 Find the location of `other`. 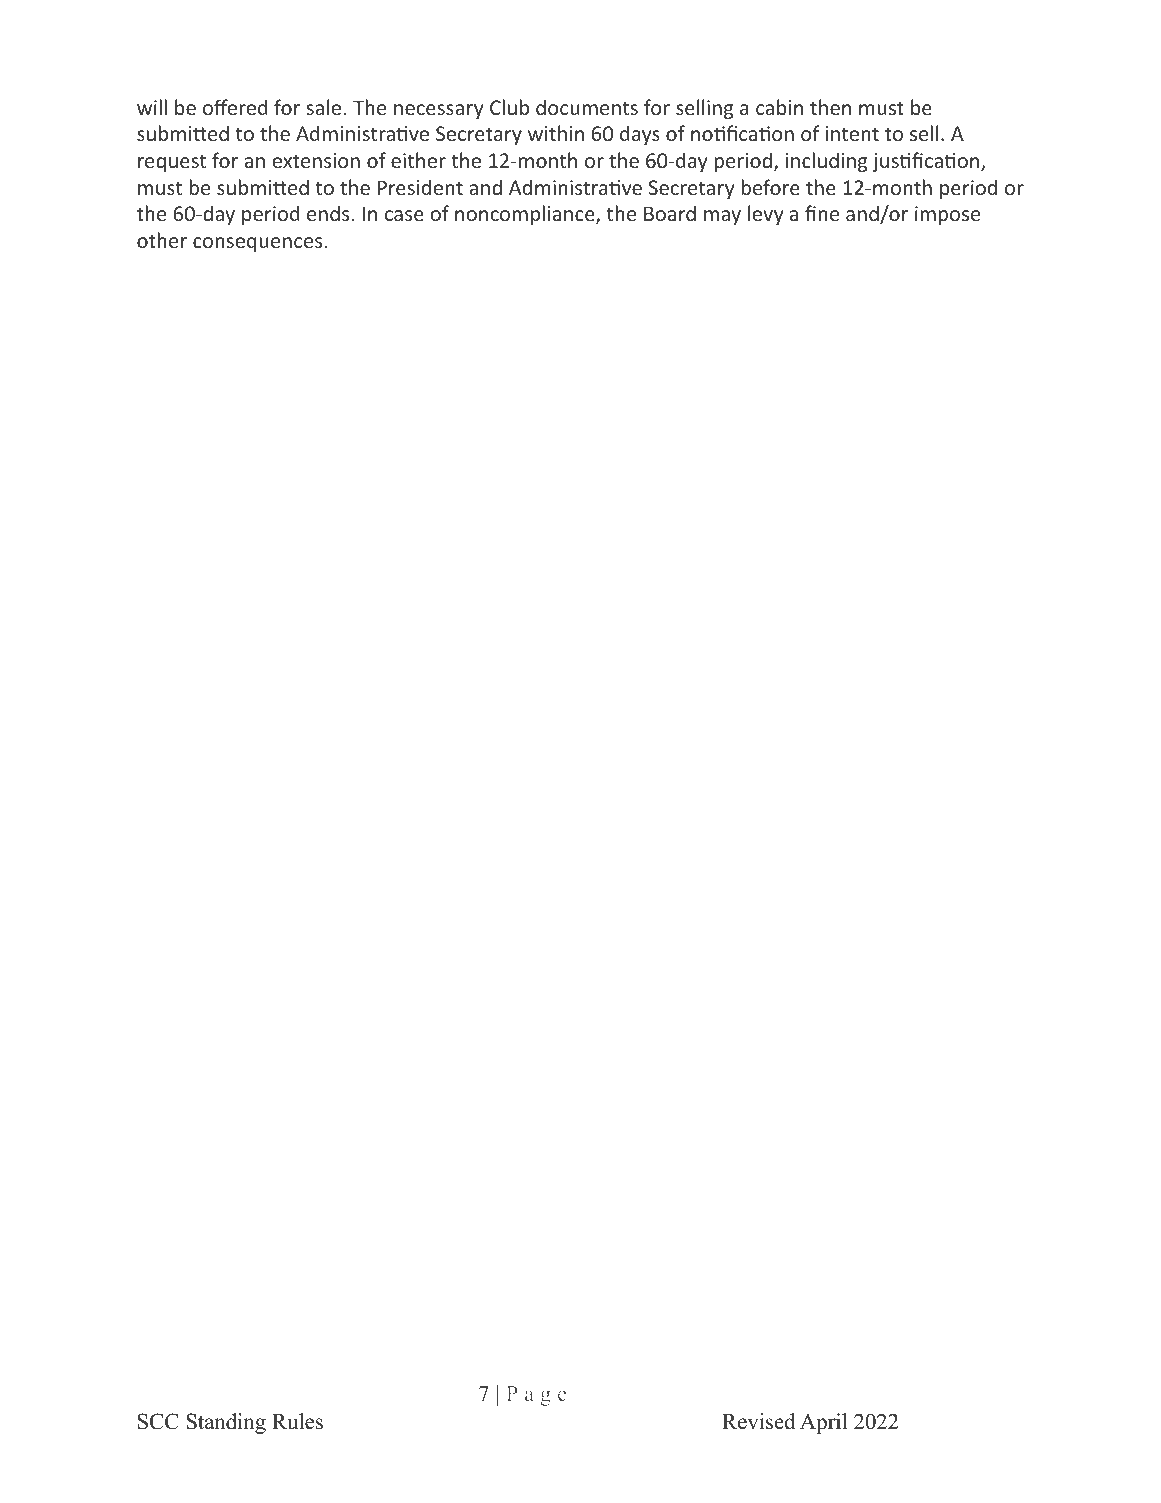

other is located at coordinates (162, 240).
